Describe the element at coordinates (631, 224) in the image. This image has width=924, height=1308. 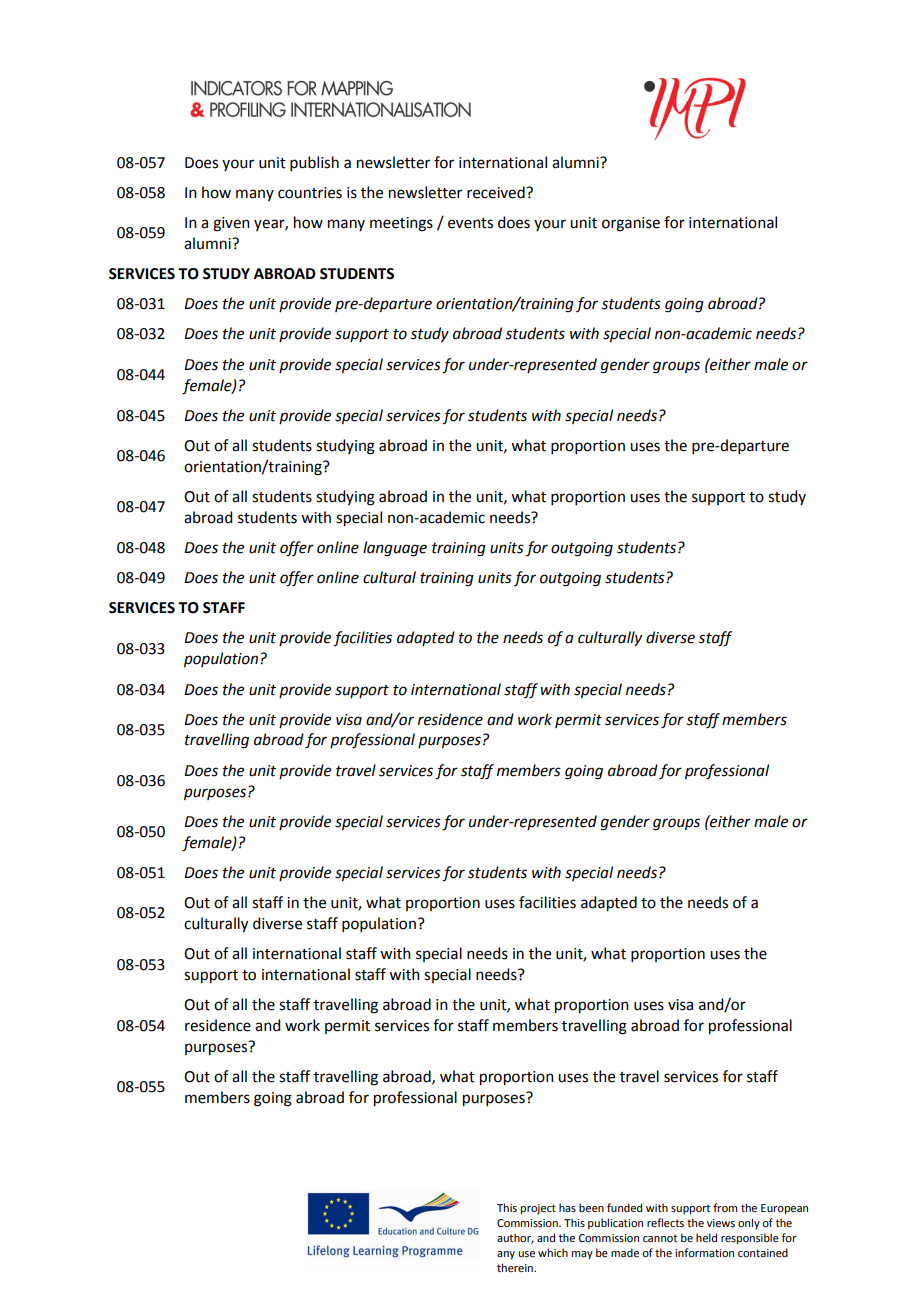
I see `organise` at that location.
